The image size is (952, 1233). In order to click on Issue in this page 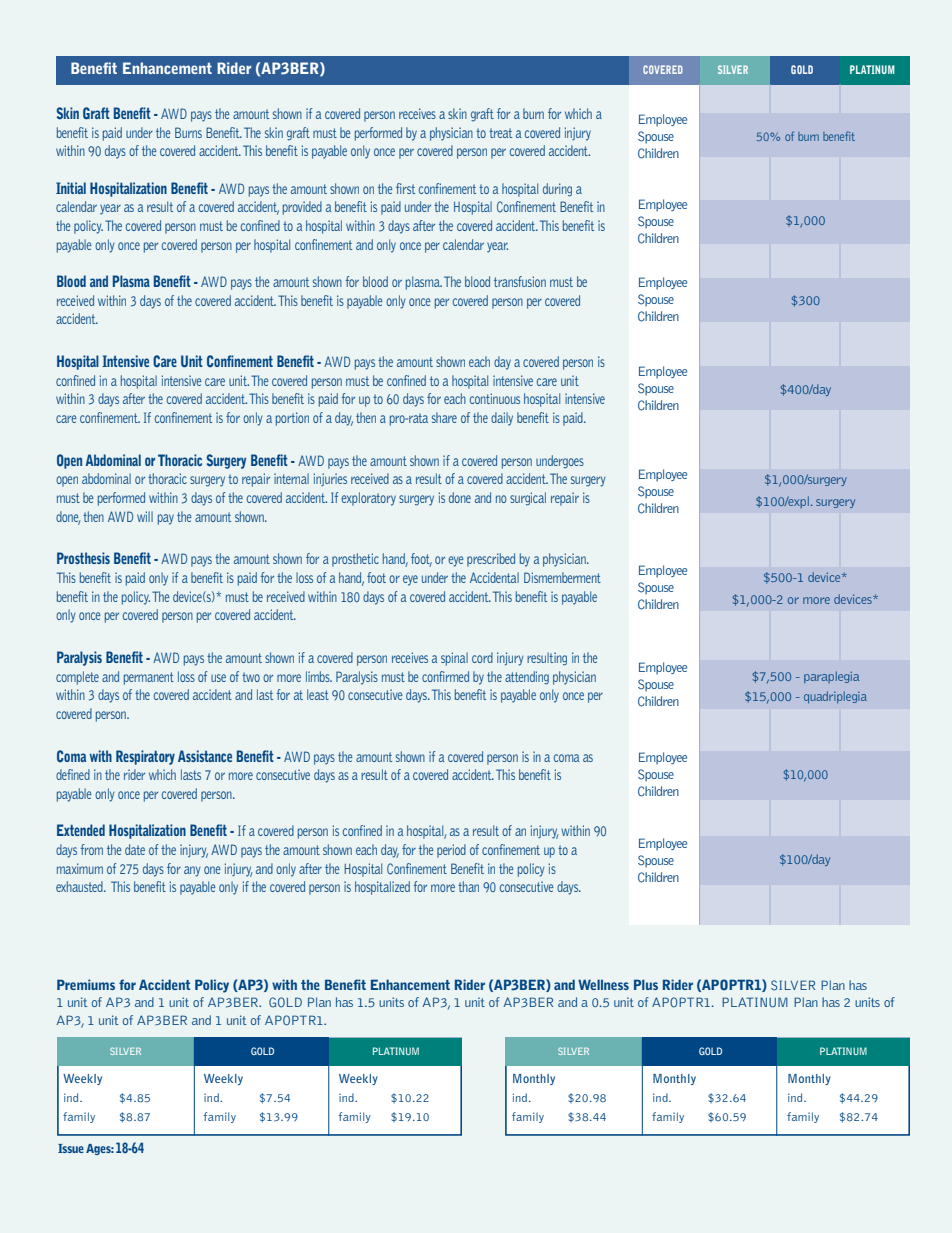, I will do `click(71, 1148)`.
